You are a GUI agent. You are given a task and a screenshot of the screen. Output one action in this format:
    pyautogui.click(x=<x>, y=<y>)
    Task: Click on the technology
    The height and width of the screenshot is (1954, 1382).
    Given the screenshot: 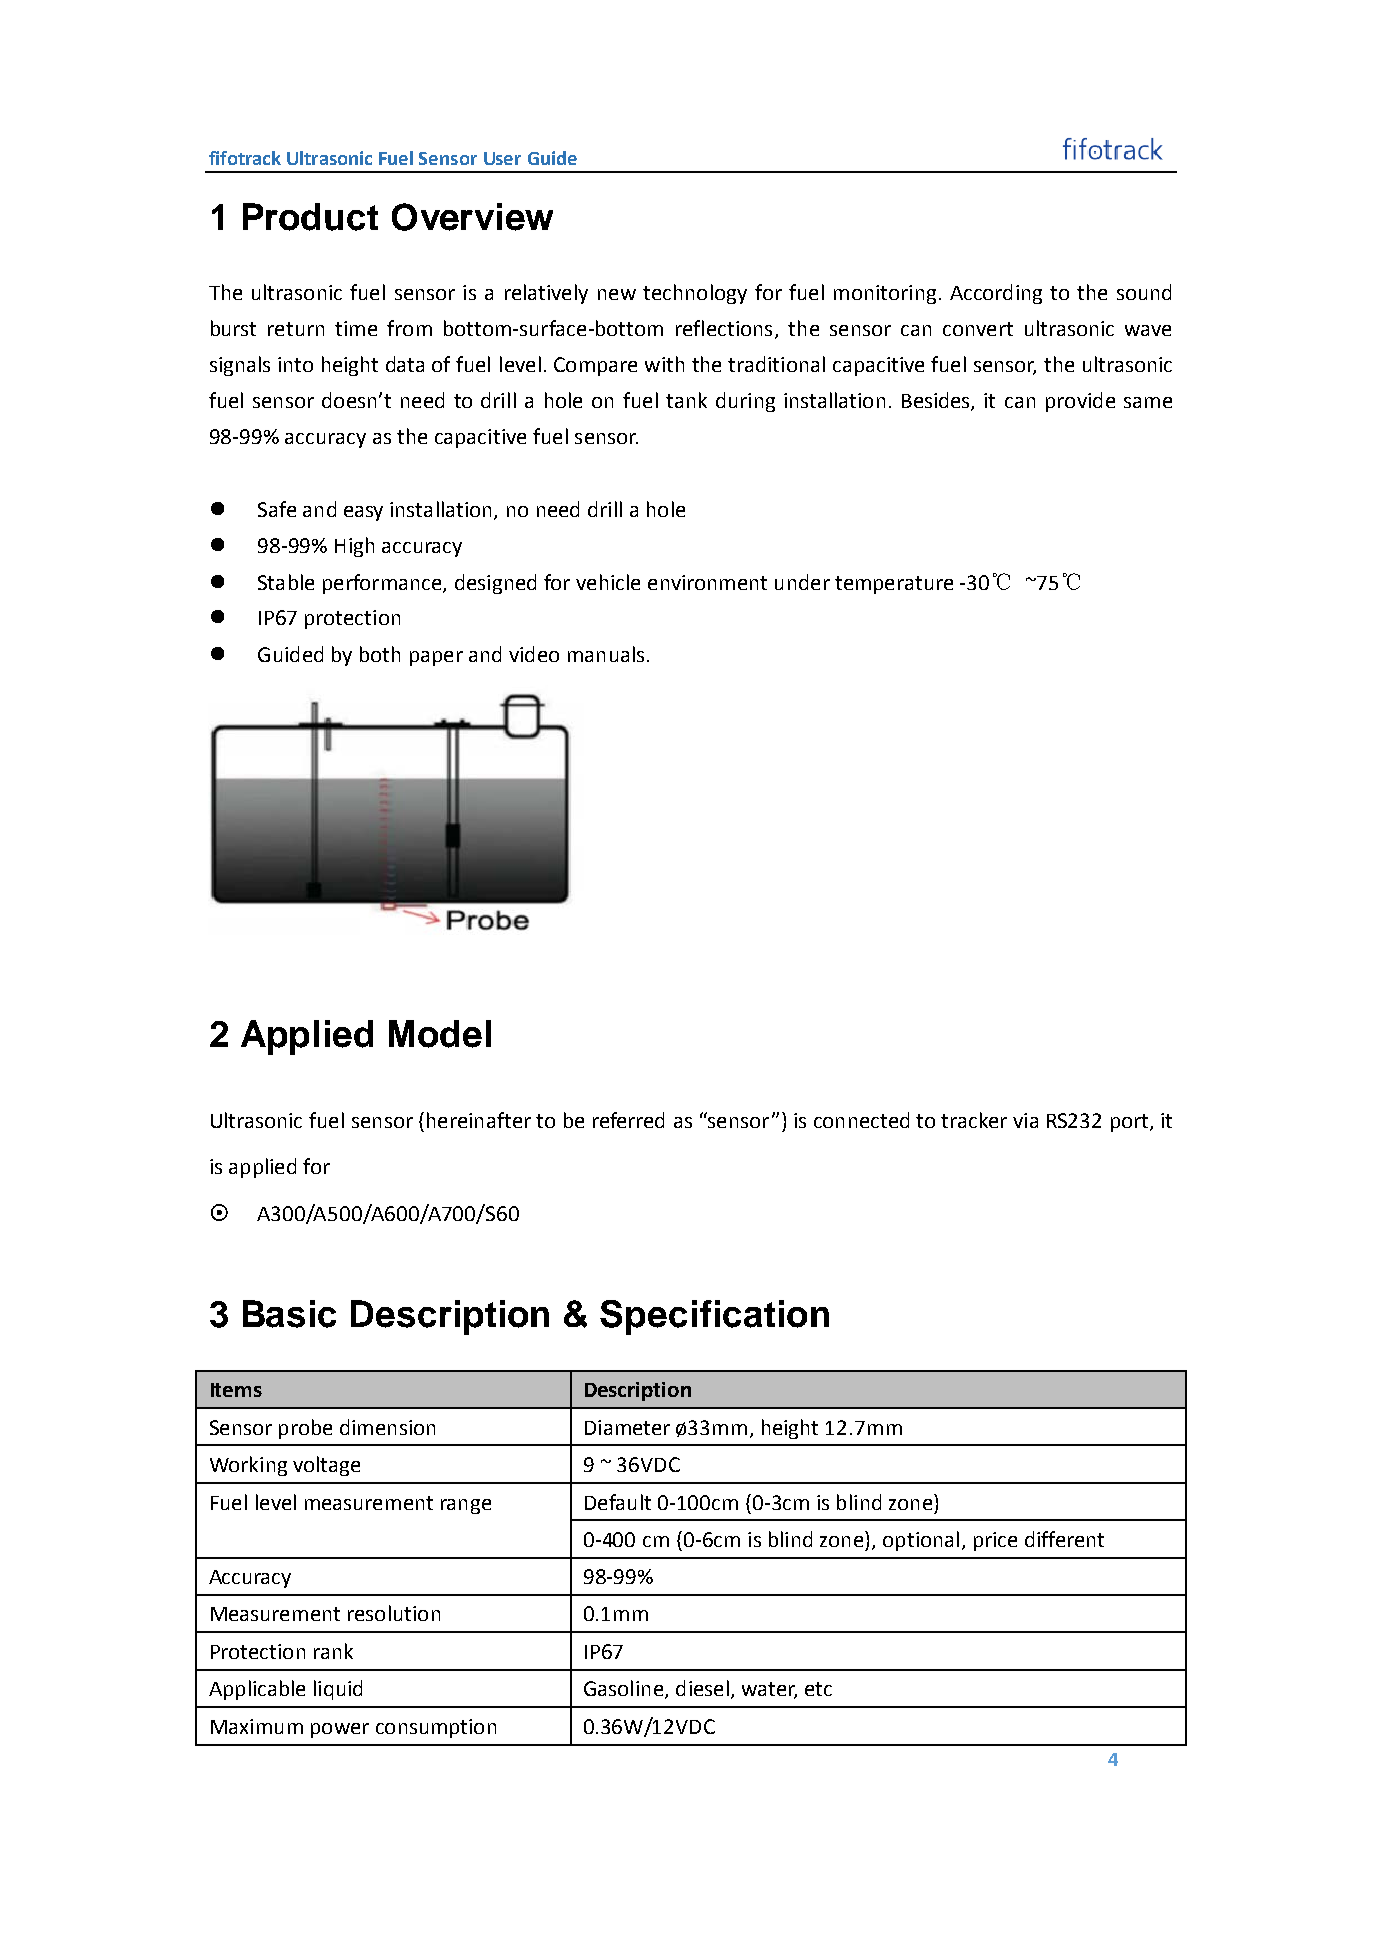 What is the action you would take?
    pyautogui.click(x=695, y=294)
